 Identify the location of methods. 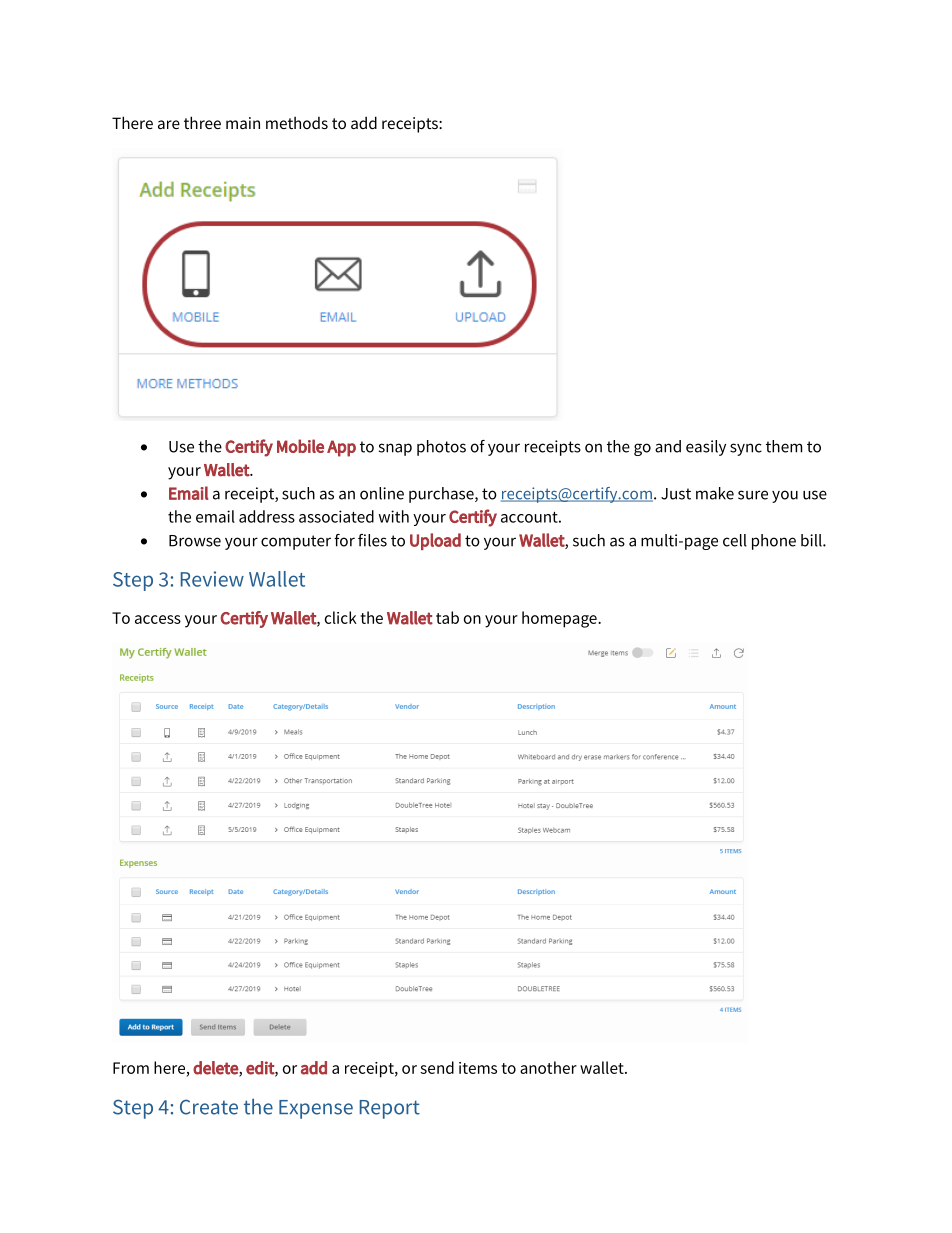
(297, 123).
